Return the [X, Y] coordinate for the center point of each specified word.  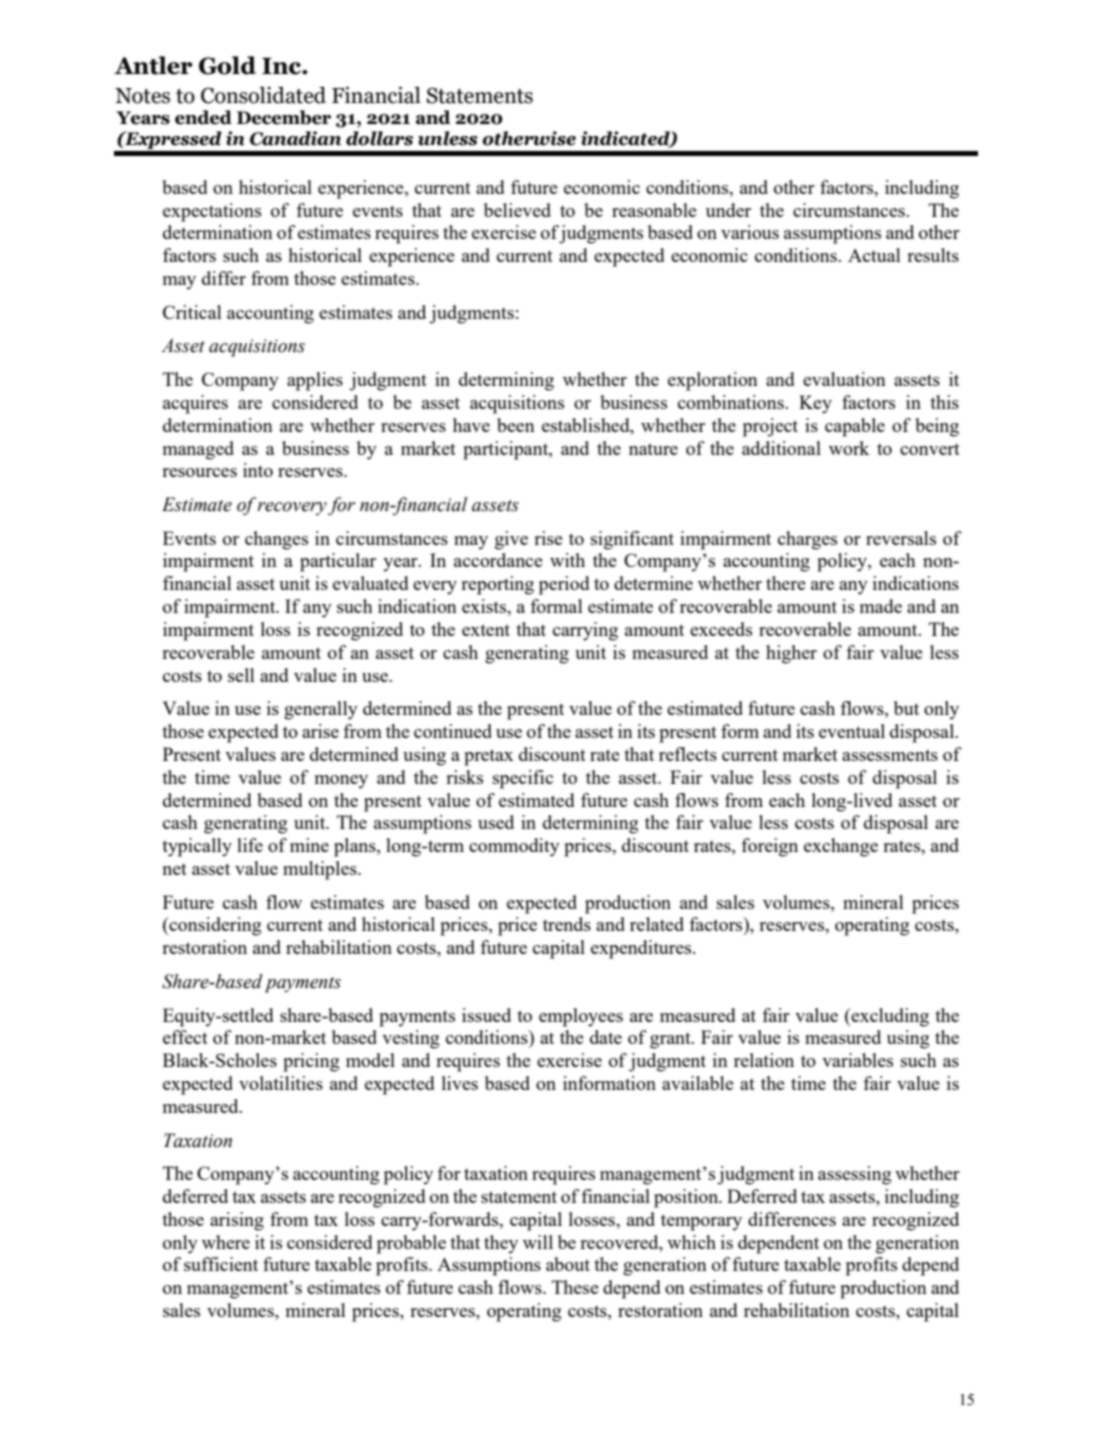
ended [203, 117]
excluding [889, 1017]
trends [567, 924]
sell [241, 675]
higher [791, 654]
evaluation [844, 379]
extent [486, 630]
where [226, 1242]
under [728, 210]
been [516, 425]
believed [517, 210]
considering [214, 926]
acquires [195, 404]
